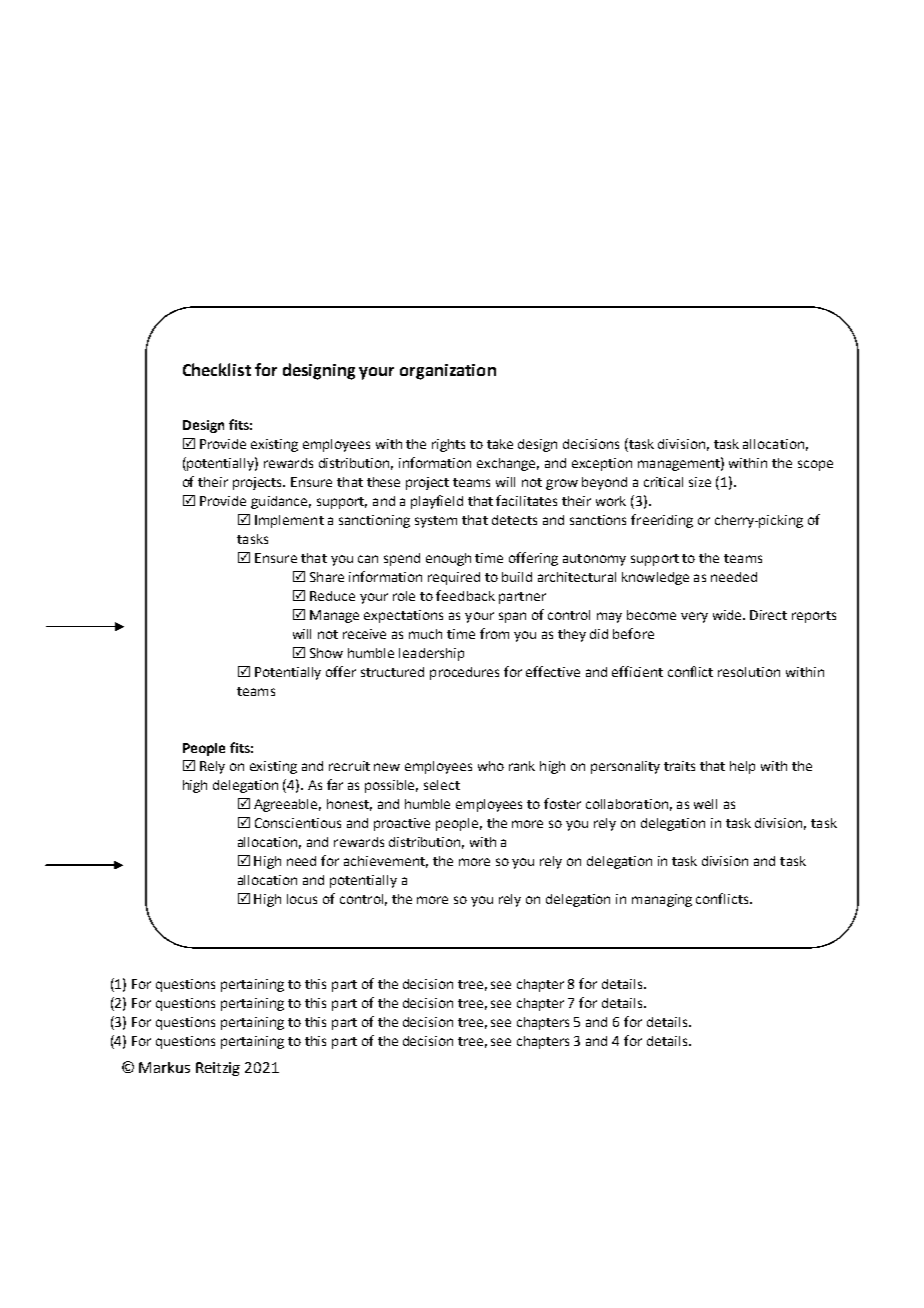 The width and height of the page is (924, 1308). I want to click on enough, so click(448, 559).
